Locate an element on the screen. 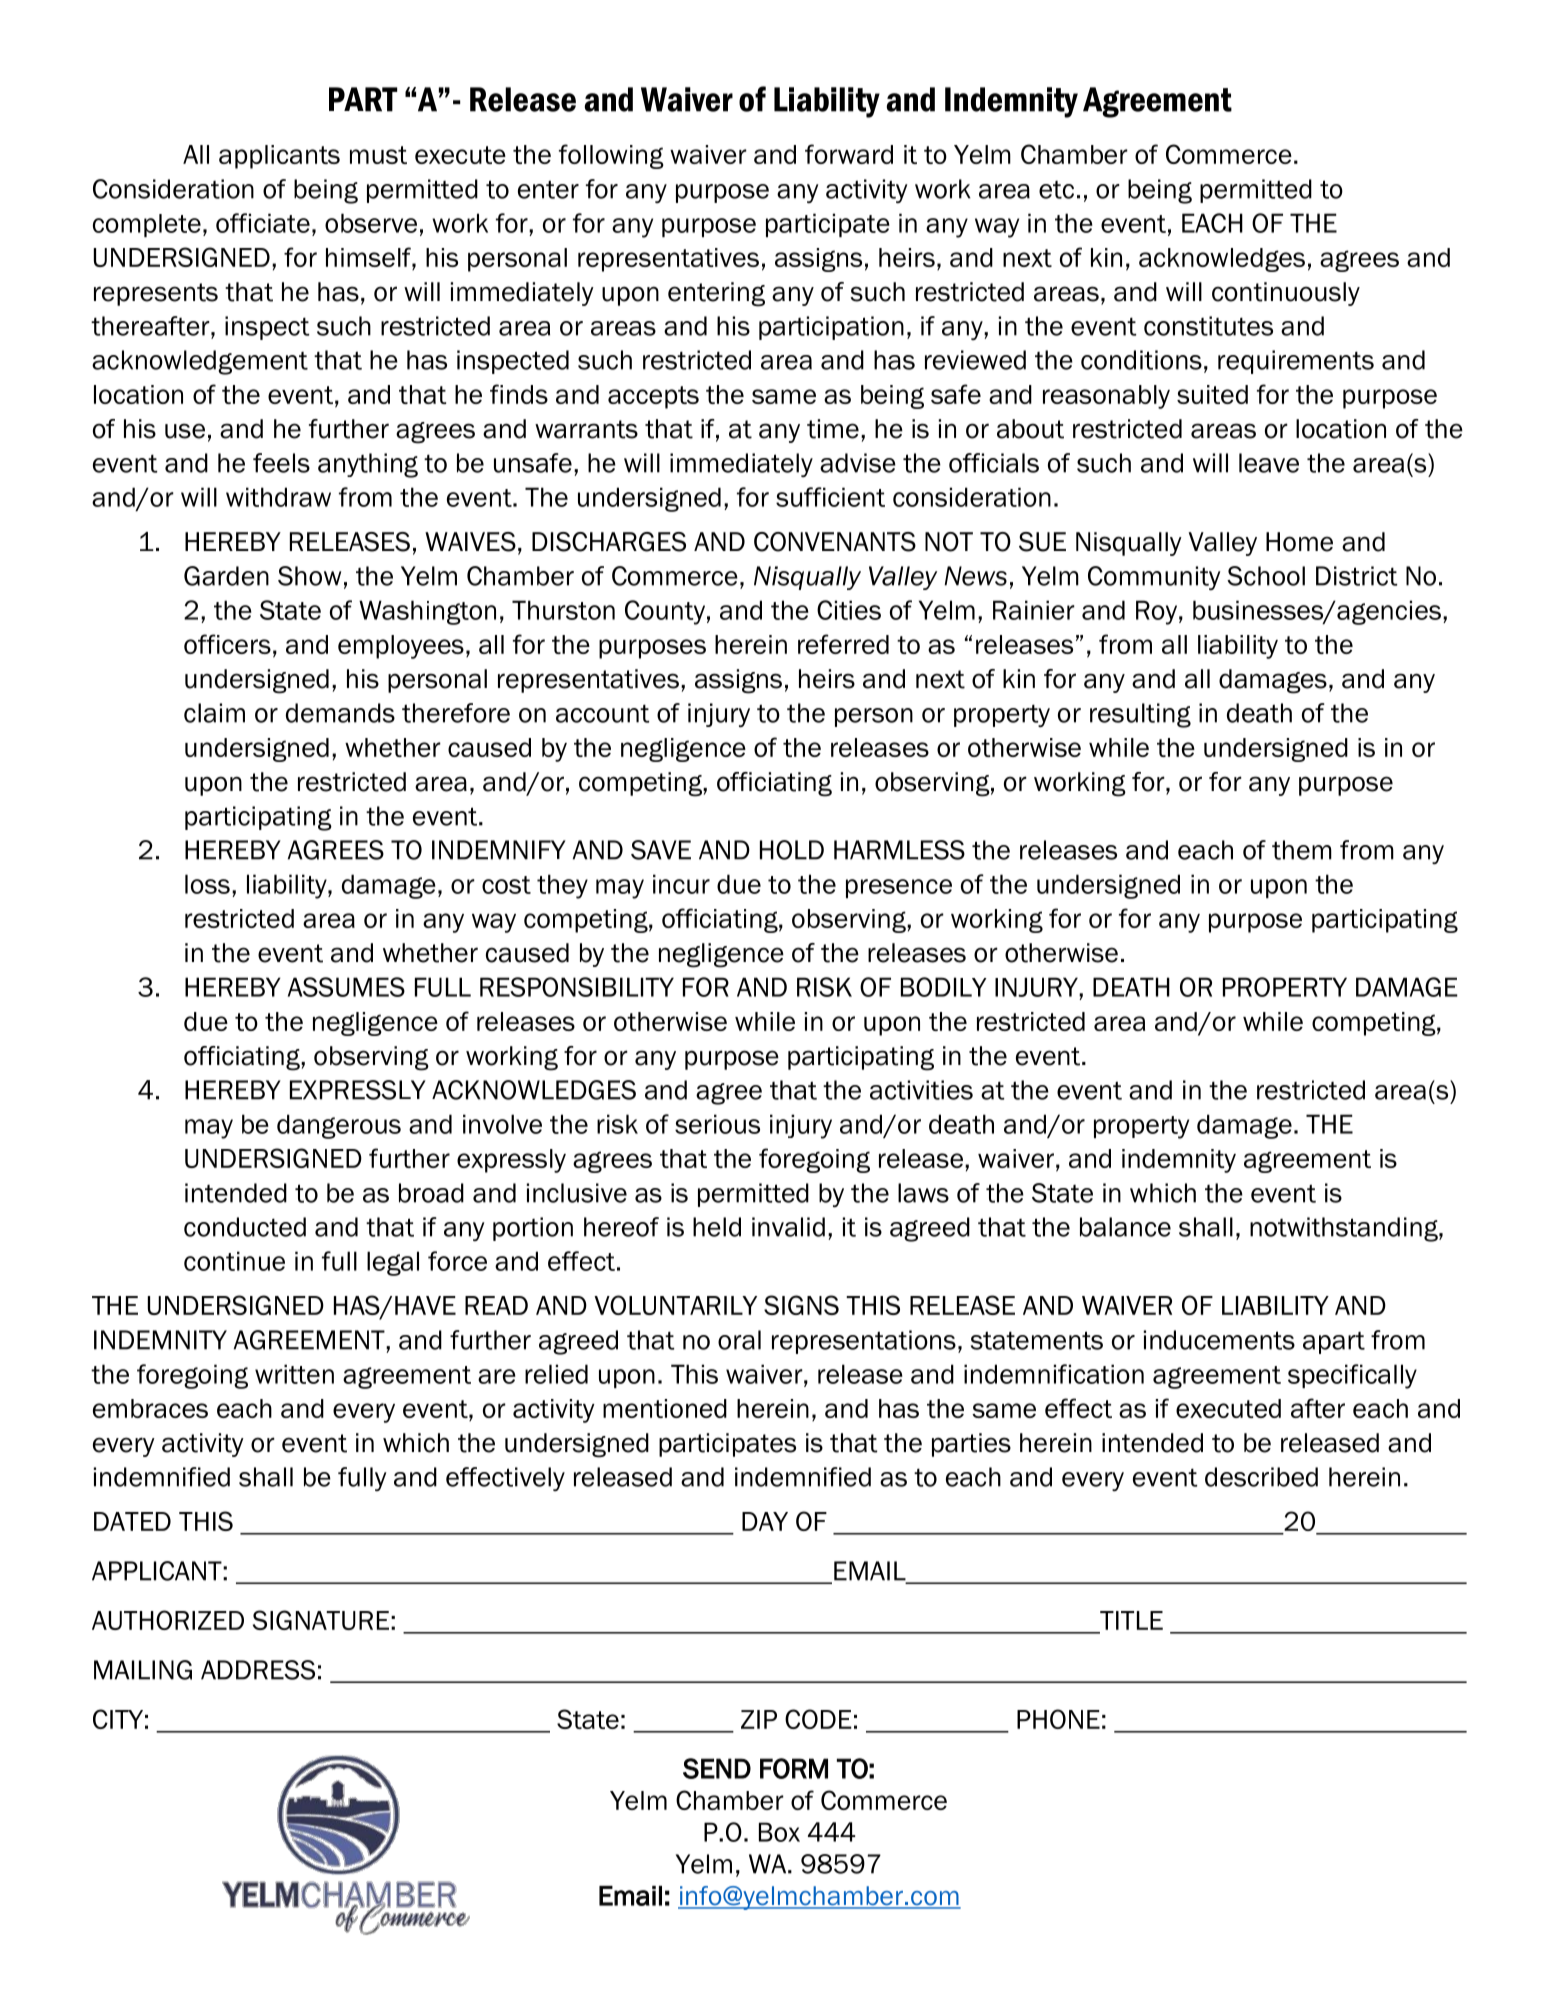 This screenshot has height=2016, width=1558. ASSUMES is located at coordinates (346, 987).
